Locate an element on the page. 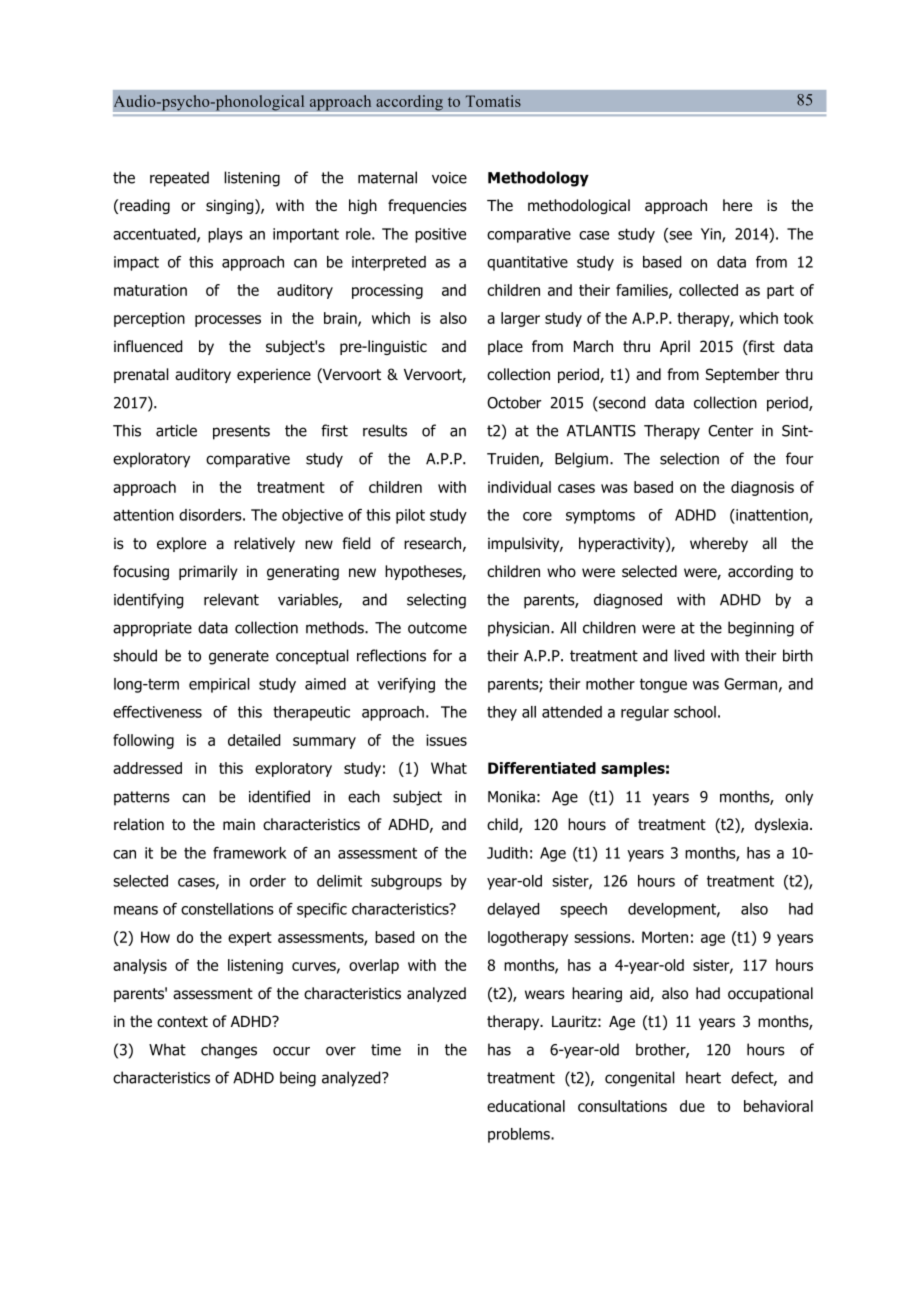 The height and width of the image is (1308, 924). beginning is located at coordinates (761, 629).
